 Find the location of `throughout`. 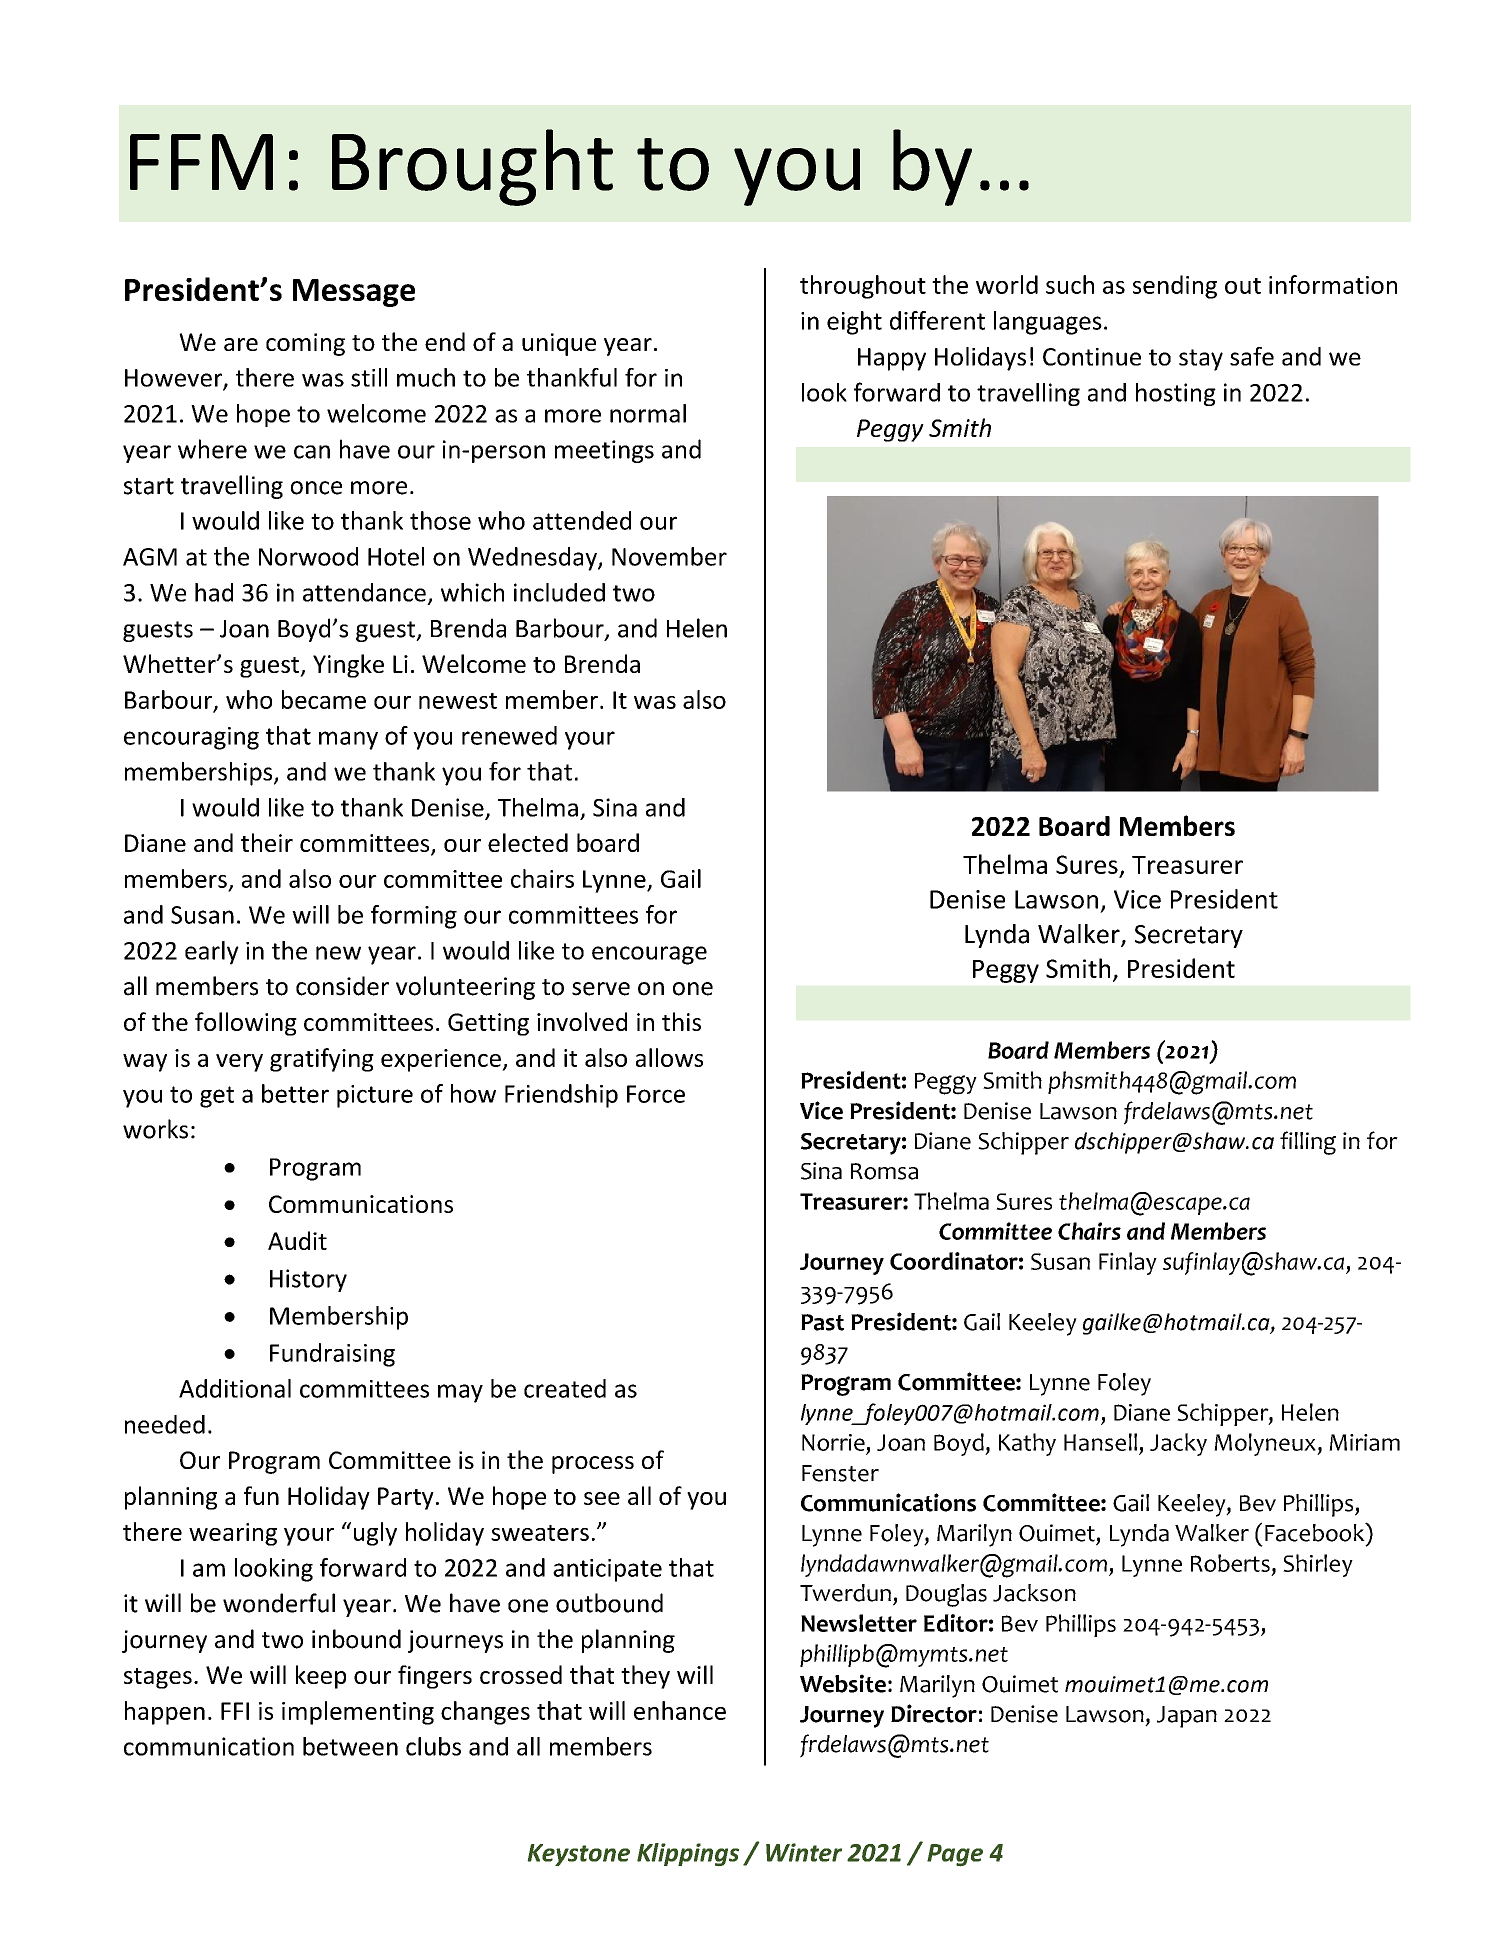

throughout is located at coordinates (863, 287).
